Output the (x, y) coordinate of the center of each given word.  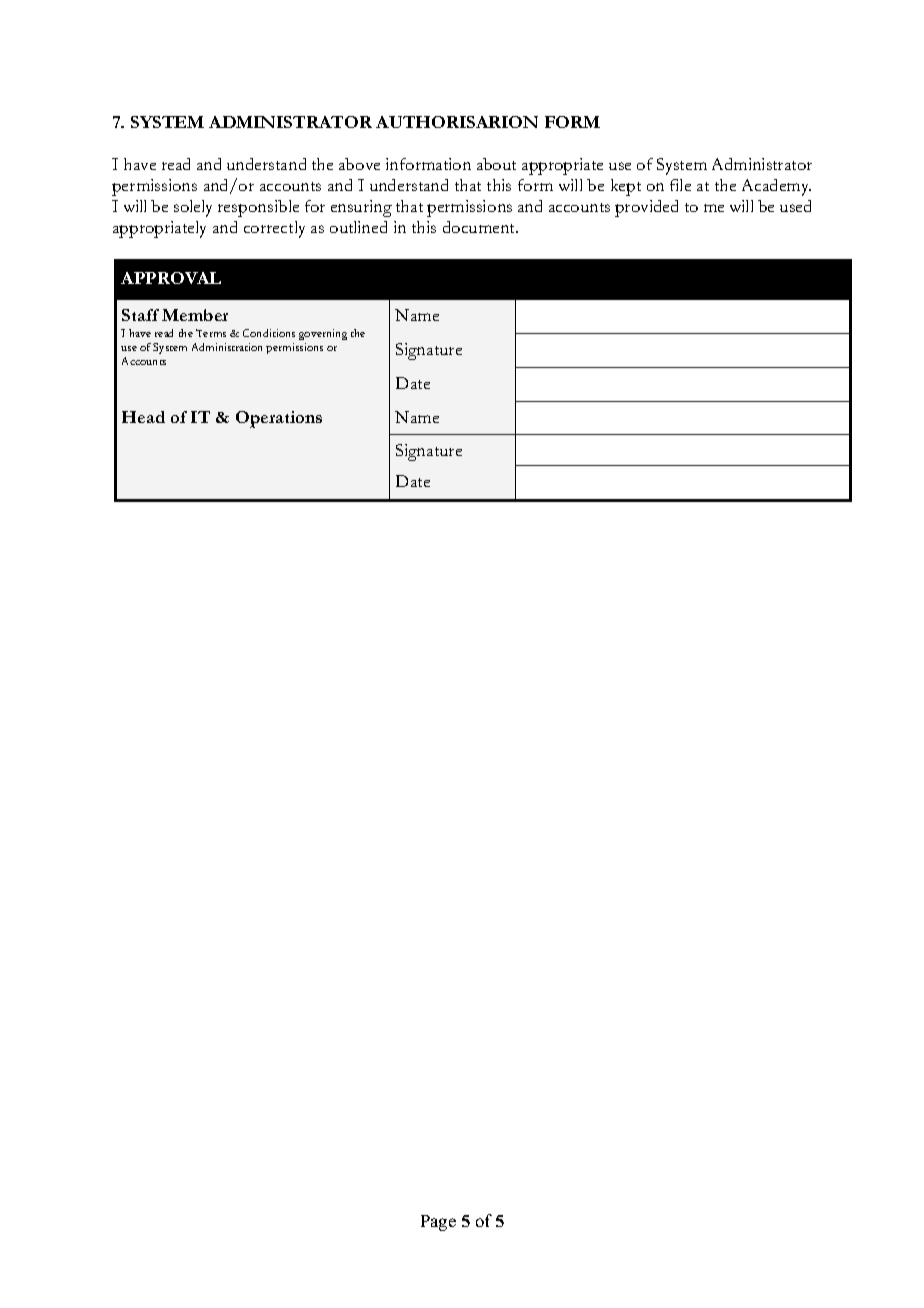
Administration (227, 347)
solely (193, 208)
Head (143, 417)
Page (438, 1223)
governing (323, 334)
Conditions (269, 333)
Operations (279, 419)
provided (646, 208)
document (480, 227)
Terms (211, 333)
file (680, 185)
